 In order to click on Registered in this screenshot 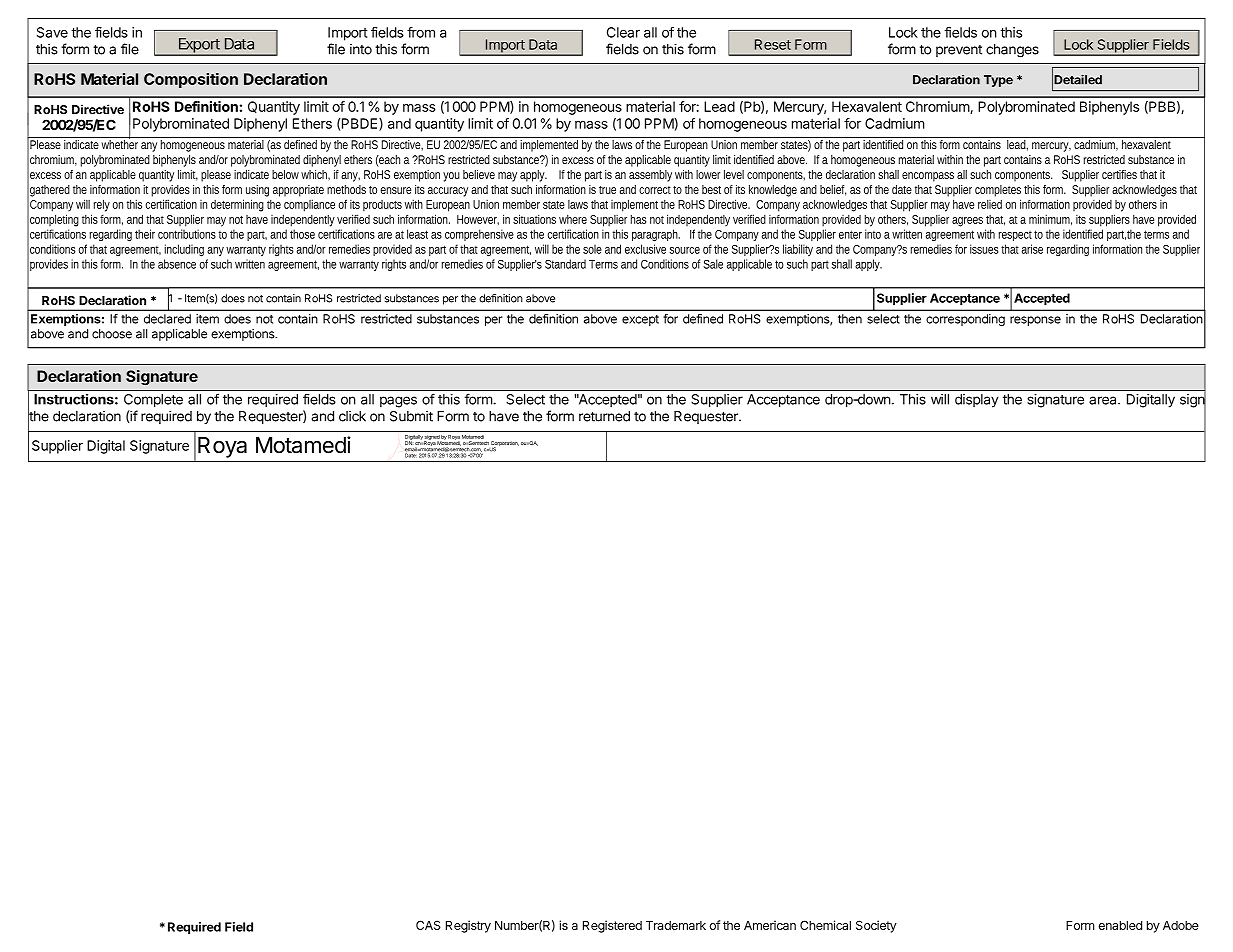, I will do `click(612, 926)`.
